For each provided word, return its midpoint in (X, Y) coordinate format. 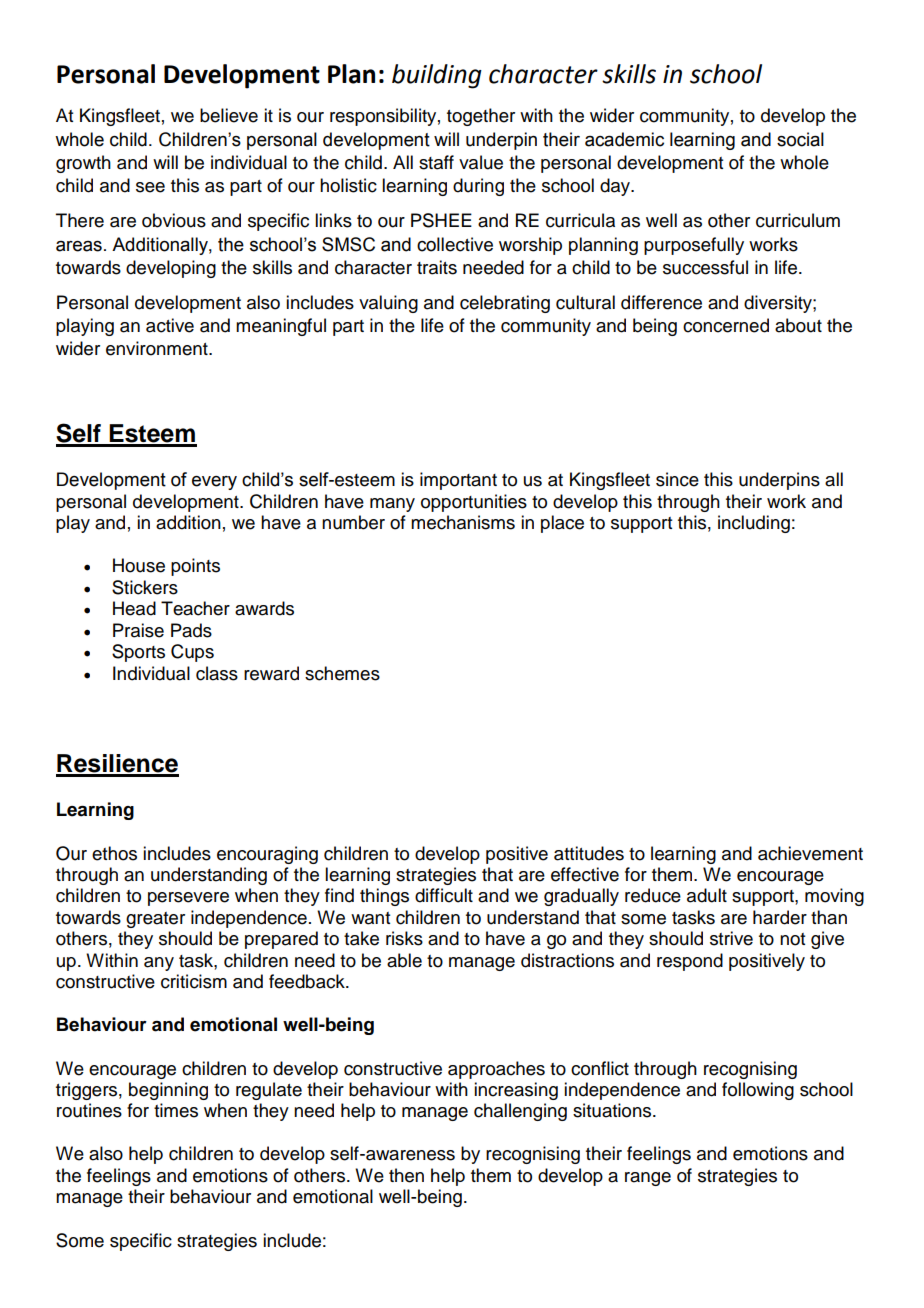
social (800, 139)
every (214, 483)
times (176, 1110)
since (677, 479)
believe (229, 115)
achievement (810, 853)
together (481, 117)
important (458, 481)
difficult (444, 895)
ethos (114, 853)
